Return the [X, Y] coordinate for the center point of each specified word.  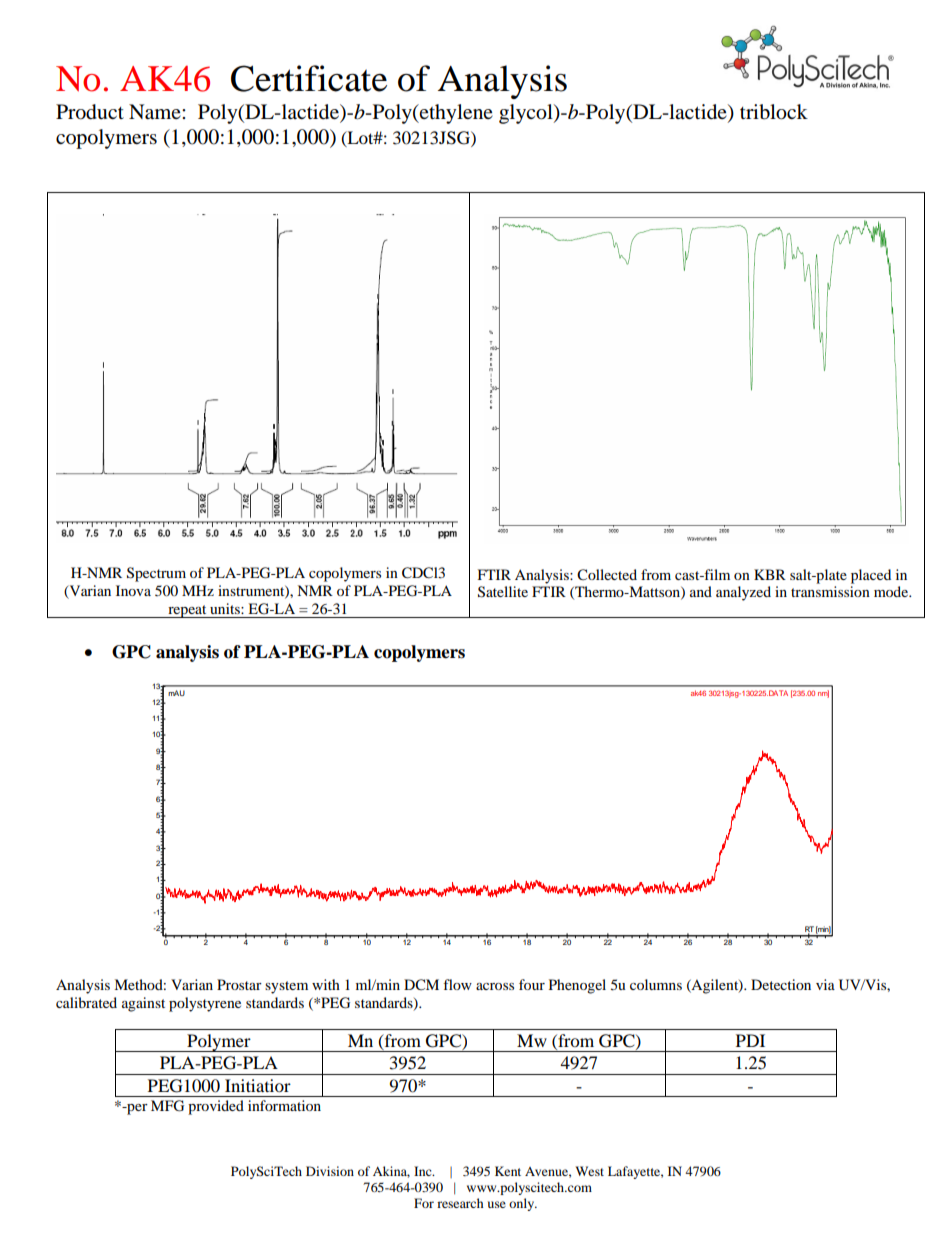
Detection [781, 984]
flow [457, 984]
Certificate [309, 78]
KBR [770, 574]
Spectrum [156, 574]
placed [871, 576]
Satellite [503, 592]
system [286, 987]
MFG [167, 1106]
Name [156, 112]
